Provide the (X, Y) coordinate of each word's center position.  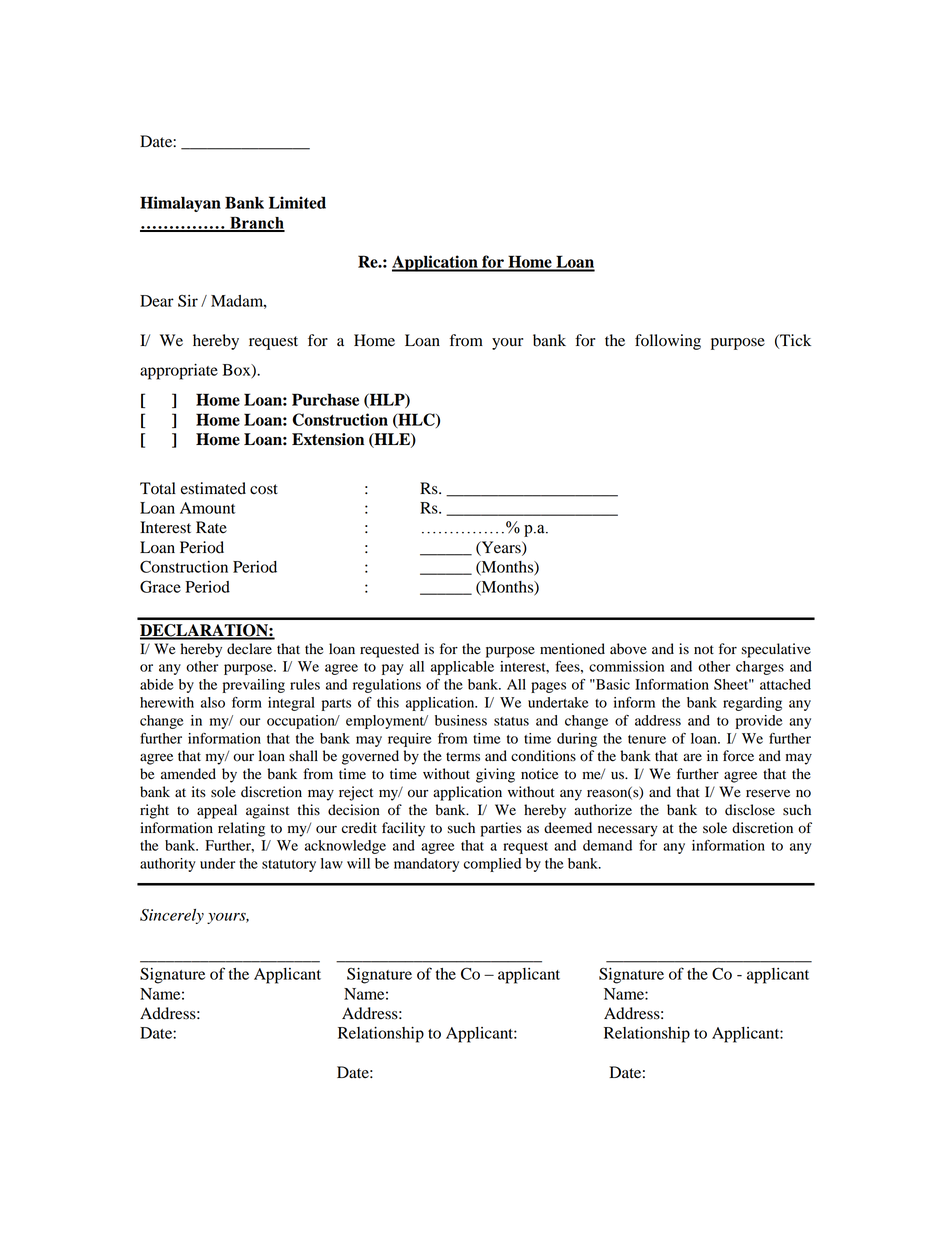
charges (760, 668)
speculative (776, 650)
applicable (462, 668)
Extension (328, 439)
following (668, 342)
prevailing (254, 686)
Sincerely (172, 916)
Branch (256, 224)
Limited (297, 202)
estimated (213, 488)
